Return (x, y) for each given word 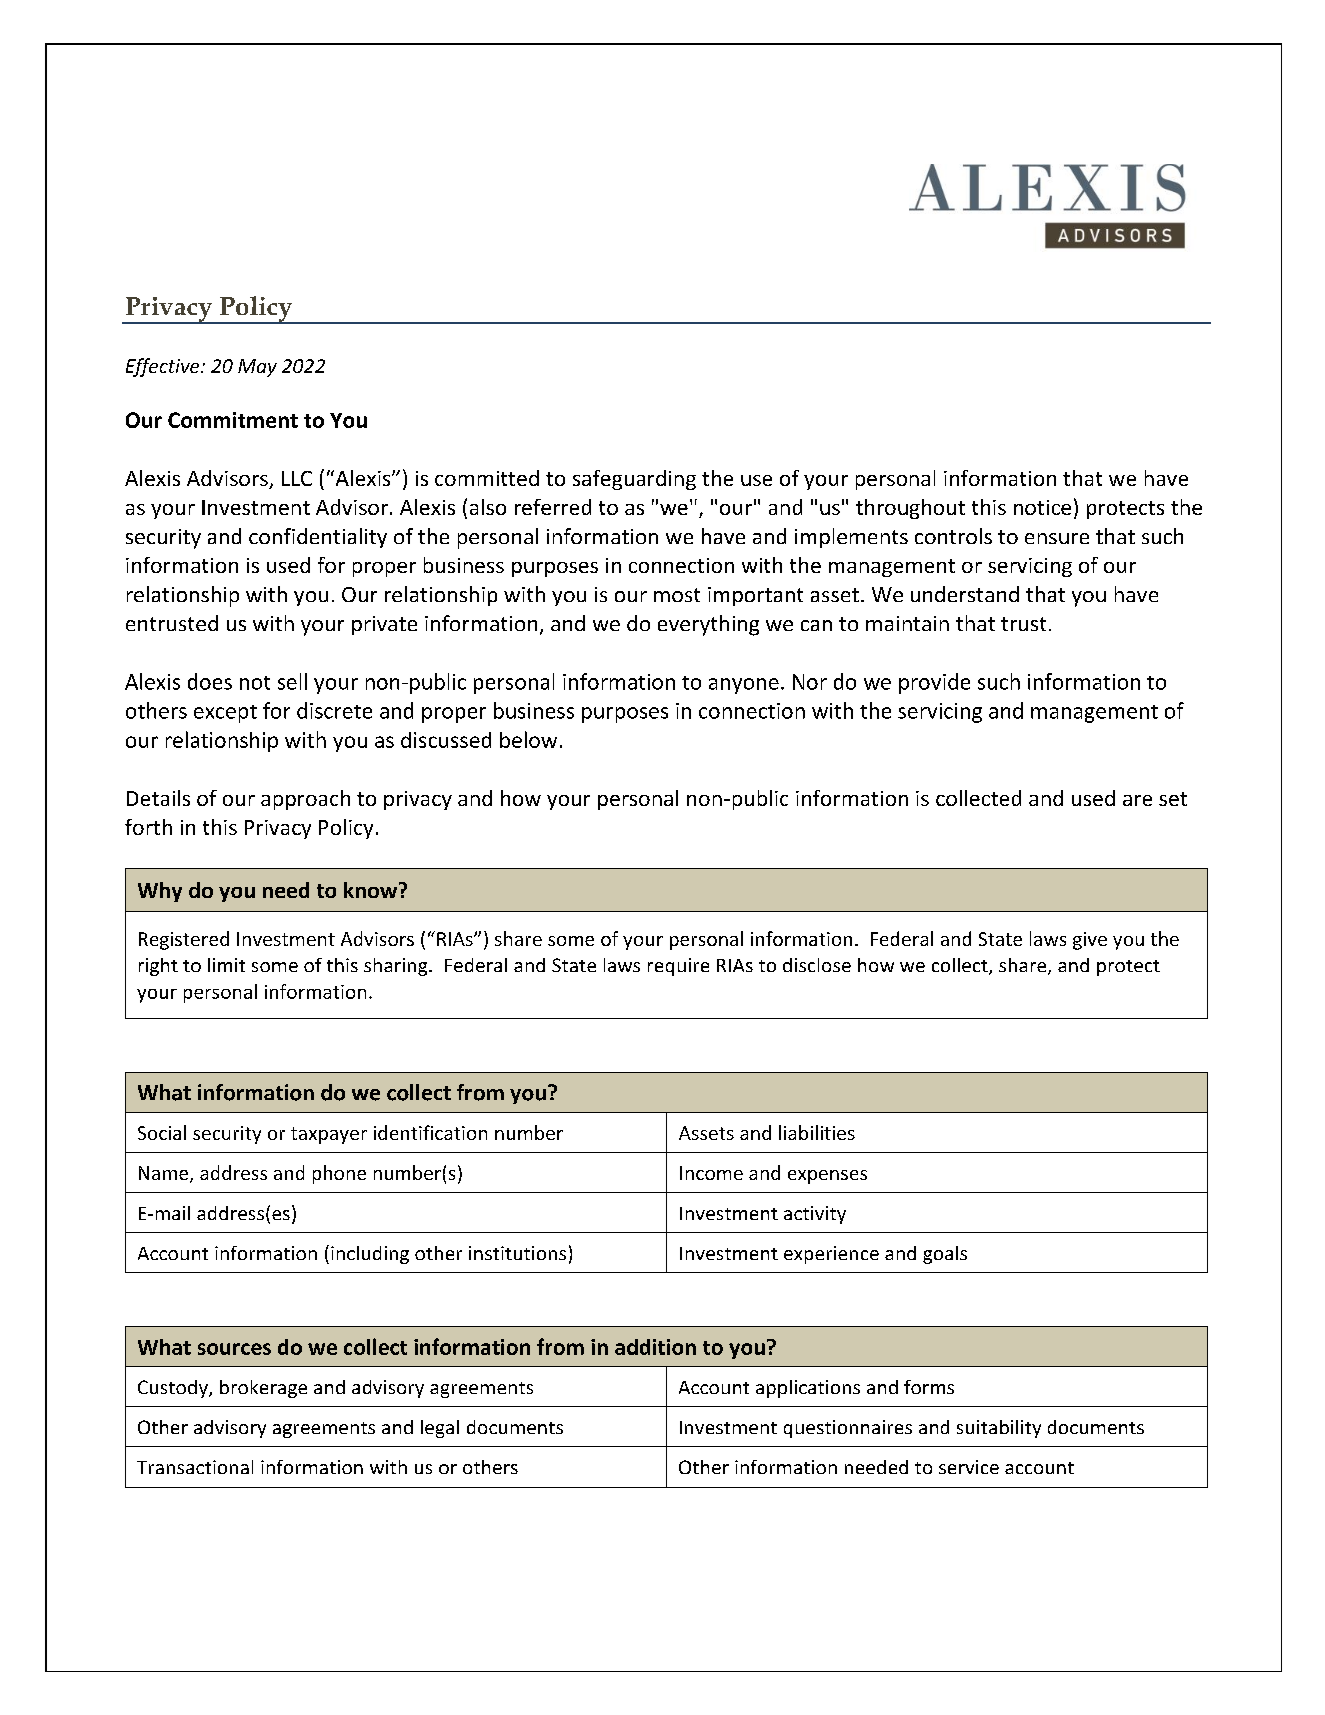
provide (934, 683)
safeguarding (634, 480)
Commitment (233, 420)
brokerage (263, 1389)
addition (655, 1347)
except (225, 714)
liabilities (817, 1132)
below (528, 739)
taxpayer (329, 1135)
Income (711, 1173)
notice (1042, 507)
